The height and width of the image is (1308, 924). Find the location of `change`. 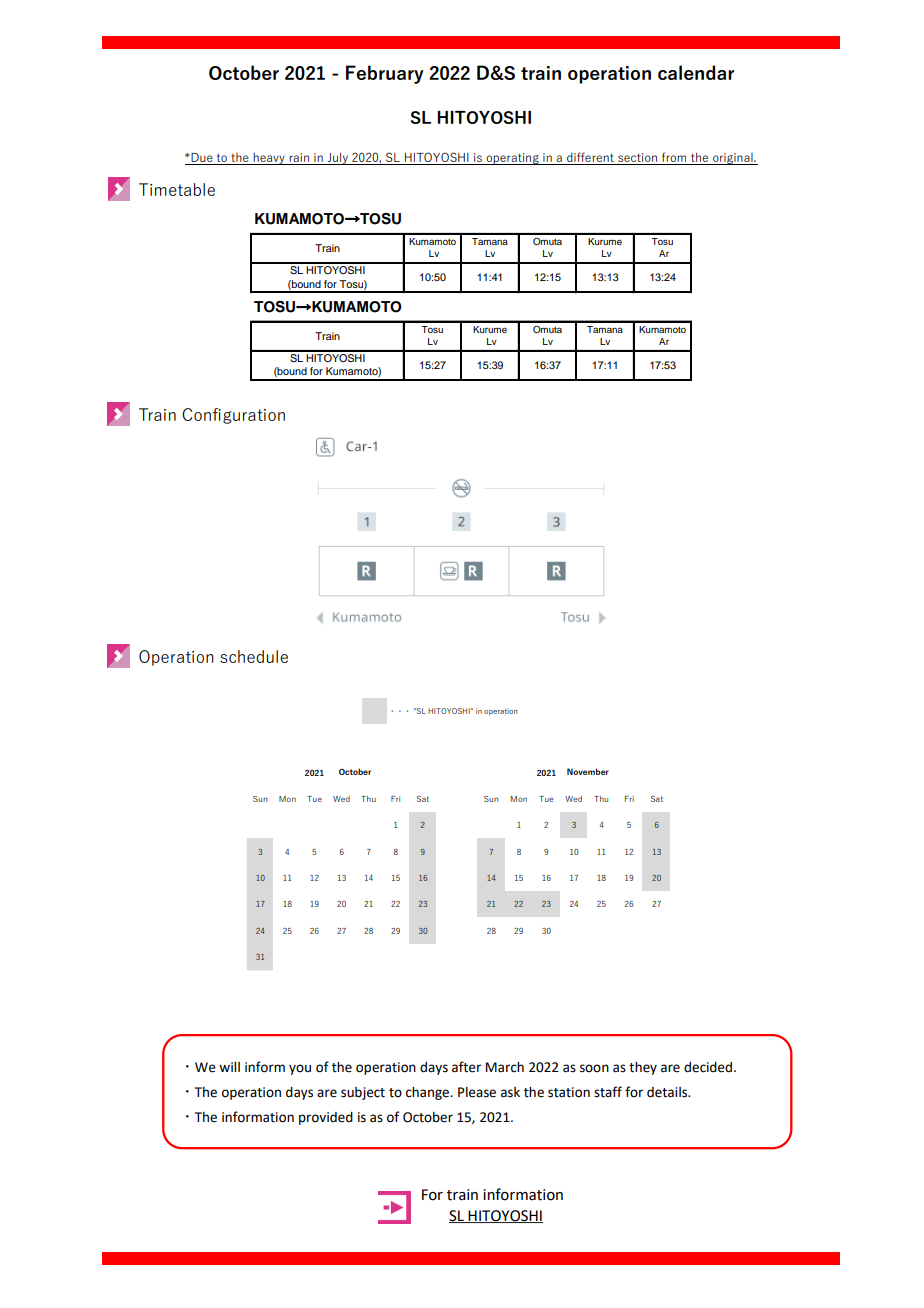

change is located at coordinates (429, 1093).
